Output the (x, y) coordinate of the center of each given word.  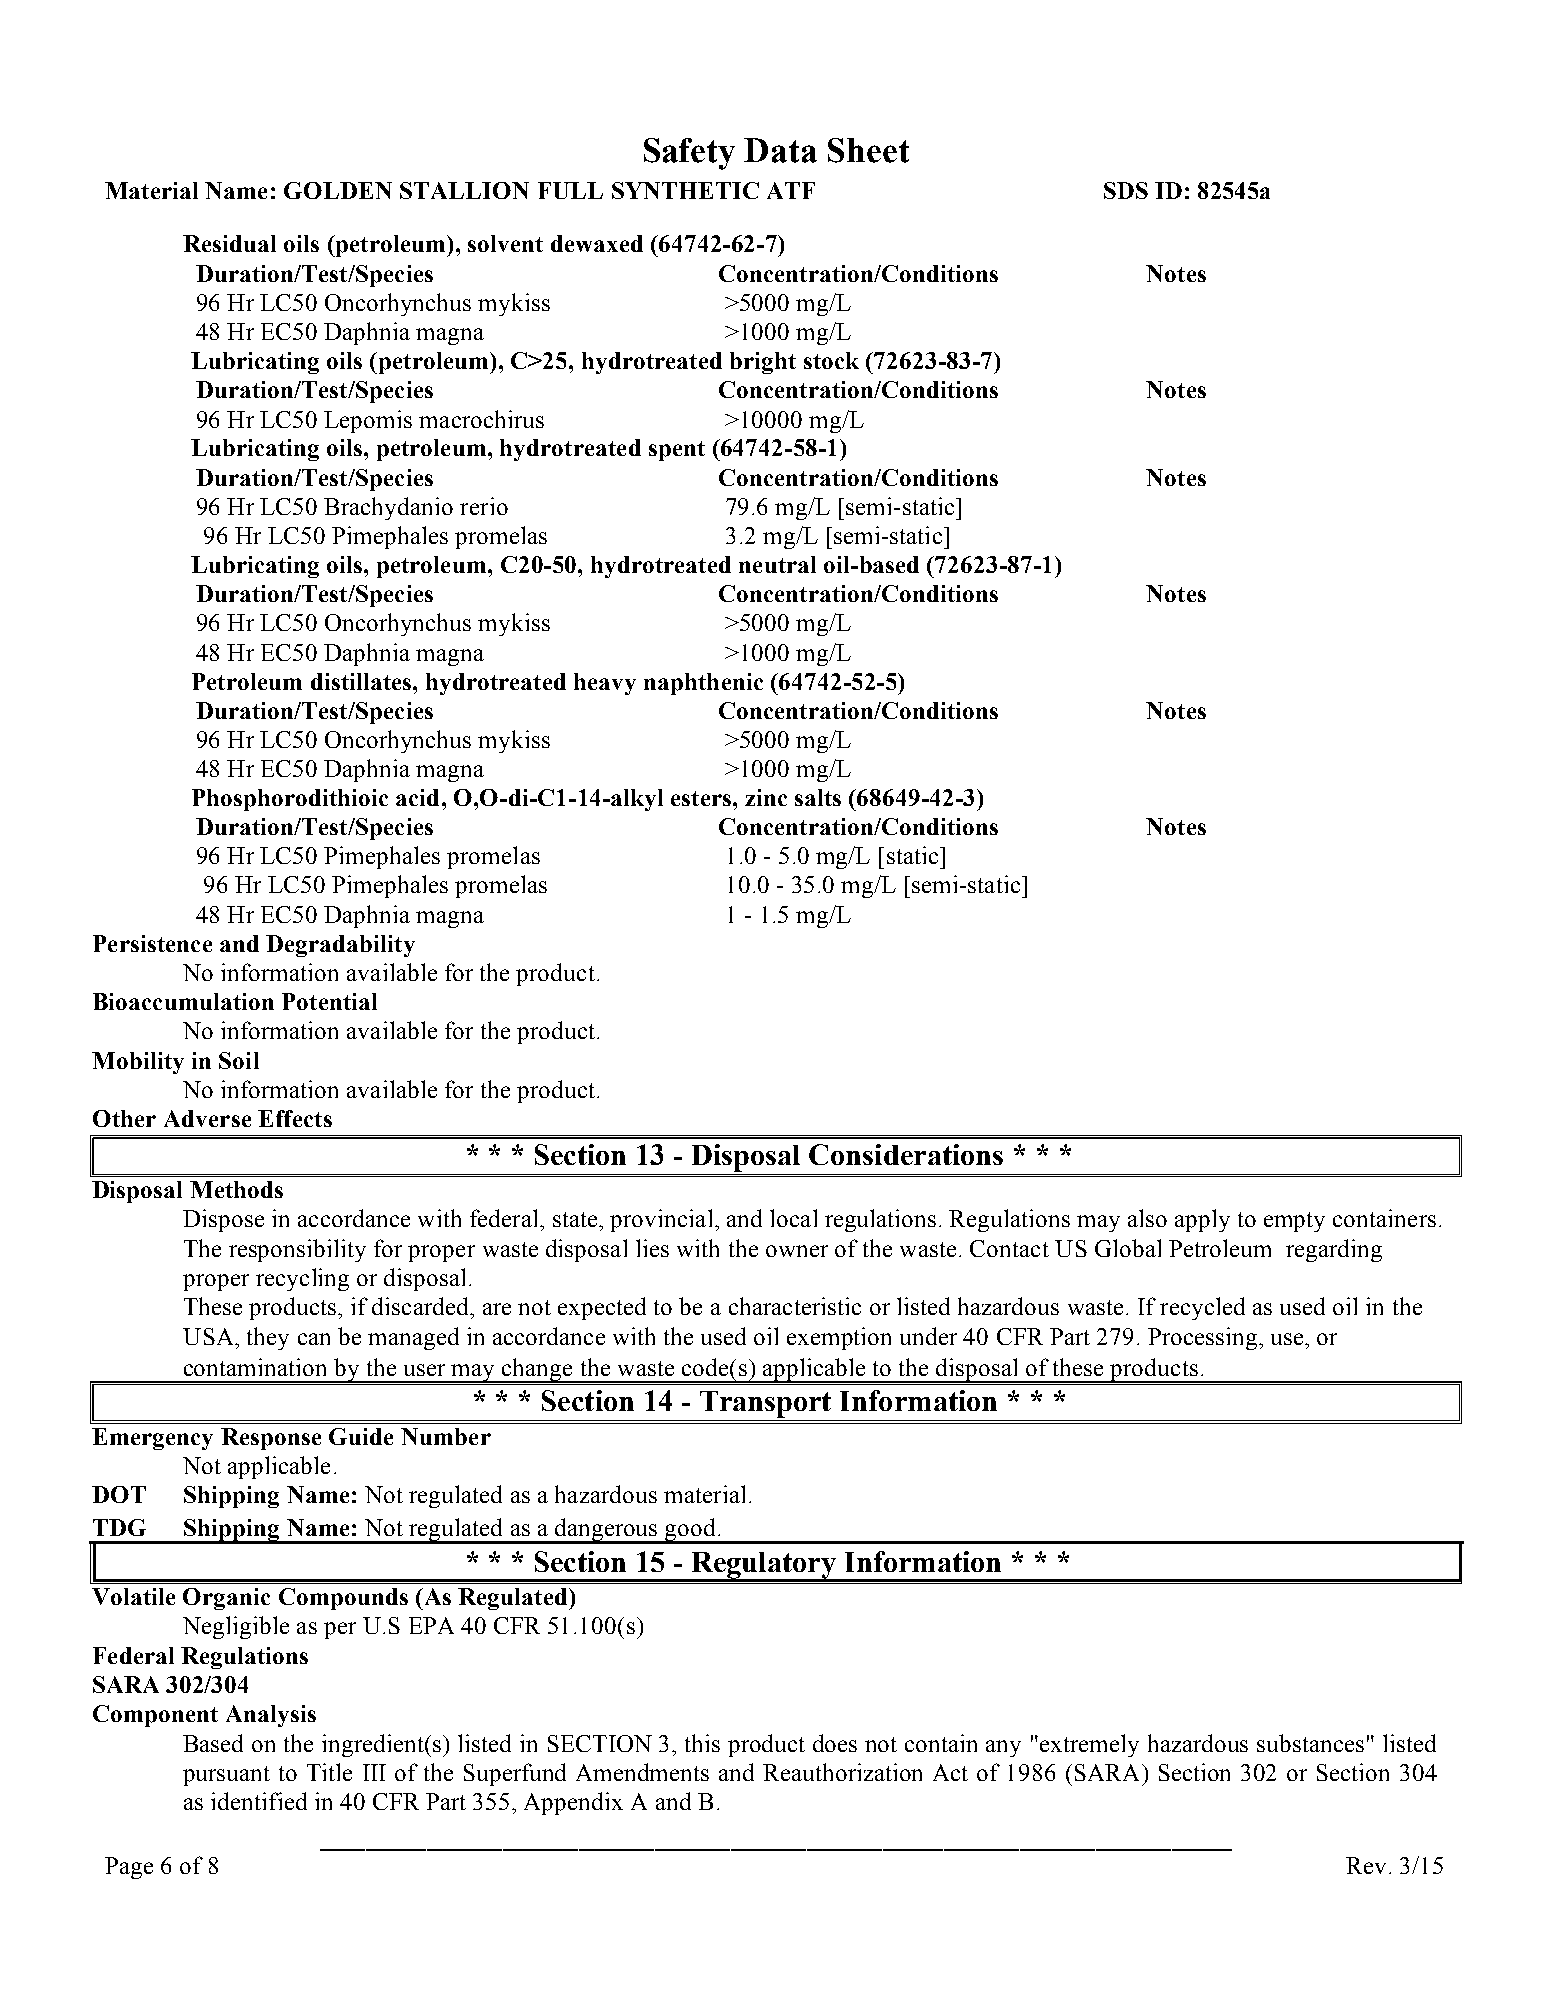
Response (271, 1439)
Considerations (906, 1154)
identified (259, 1801)
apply (1202, 1220)
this (702, 1743)
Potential (329, 1001)
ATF (791, 190)
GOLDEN (338, 190)
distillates (362, 681)
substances (1310, 1743)
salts (818, 797)
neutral (777, 564)
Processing (1202, 1338)
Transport (765, 1404)
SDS (1126, 190)
